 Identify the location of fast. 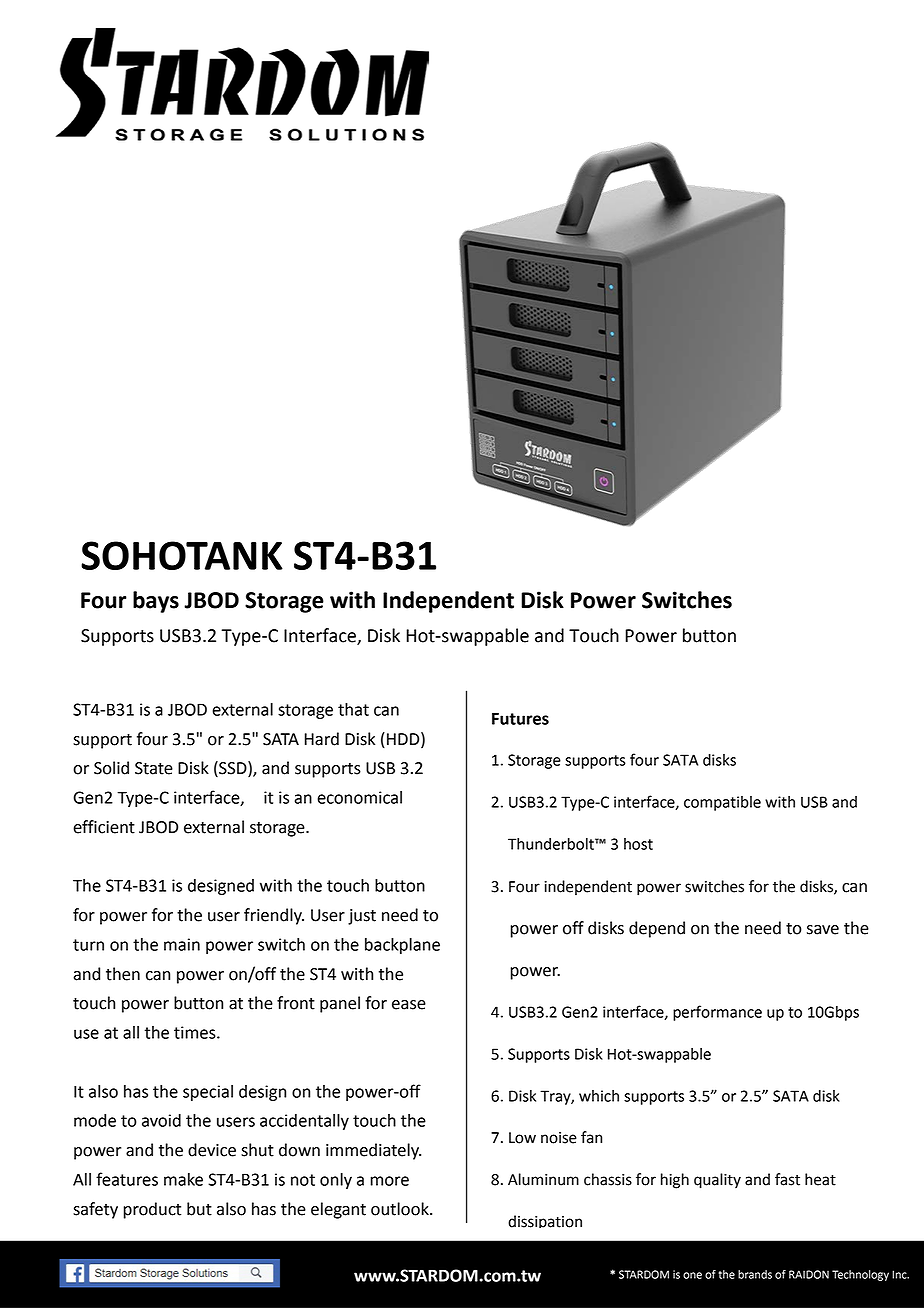
(787, 1179).
